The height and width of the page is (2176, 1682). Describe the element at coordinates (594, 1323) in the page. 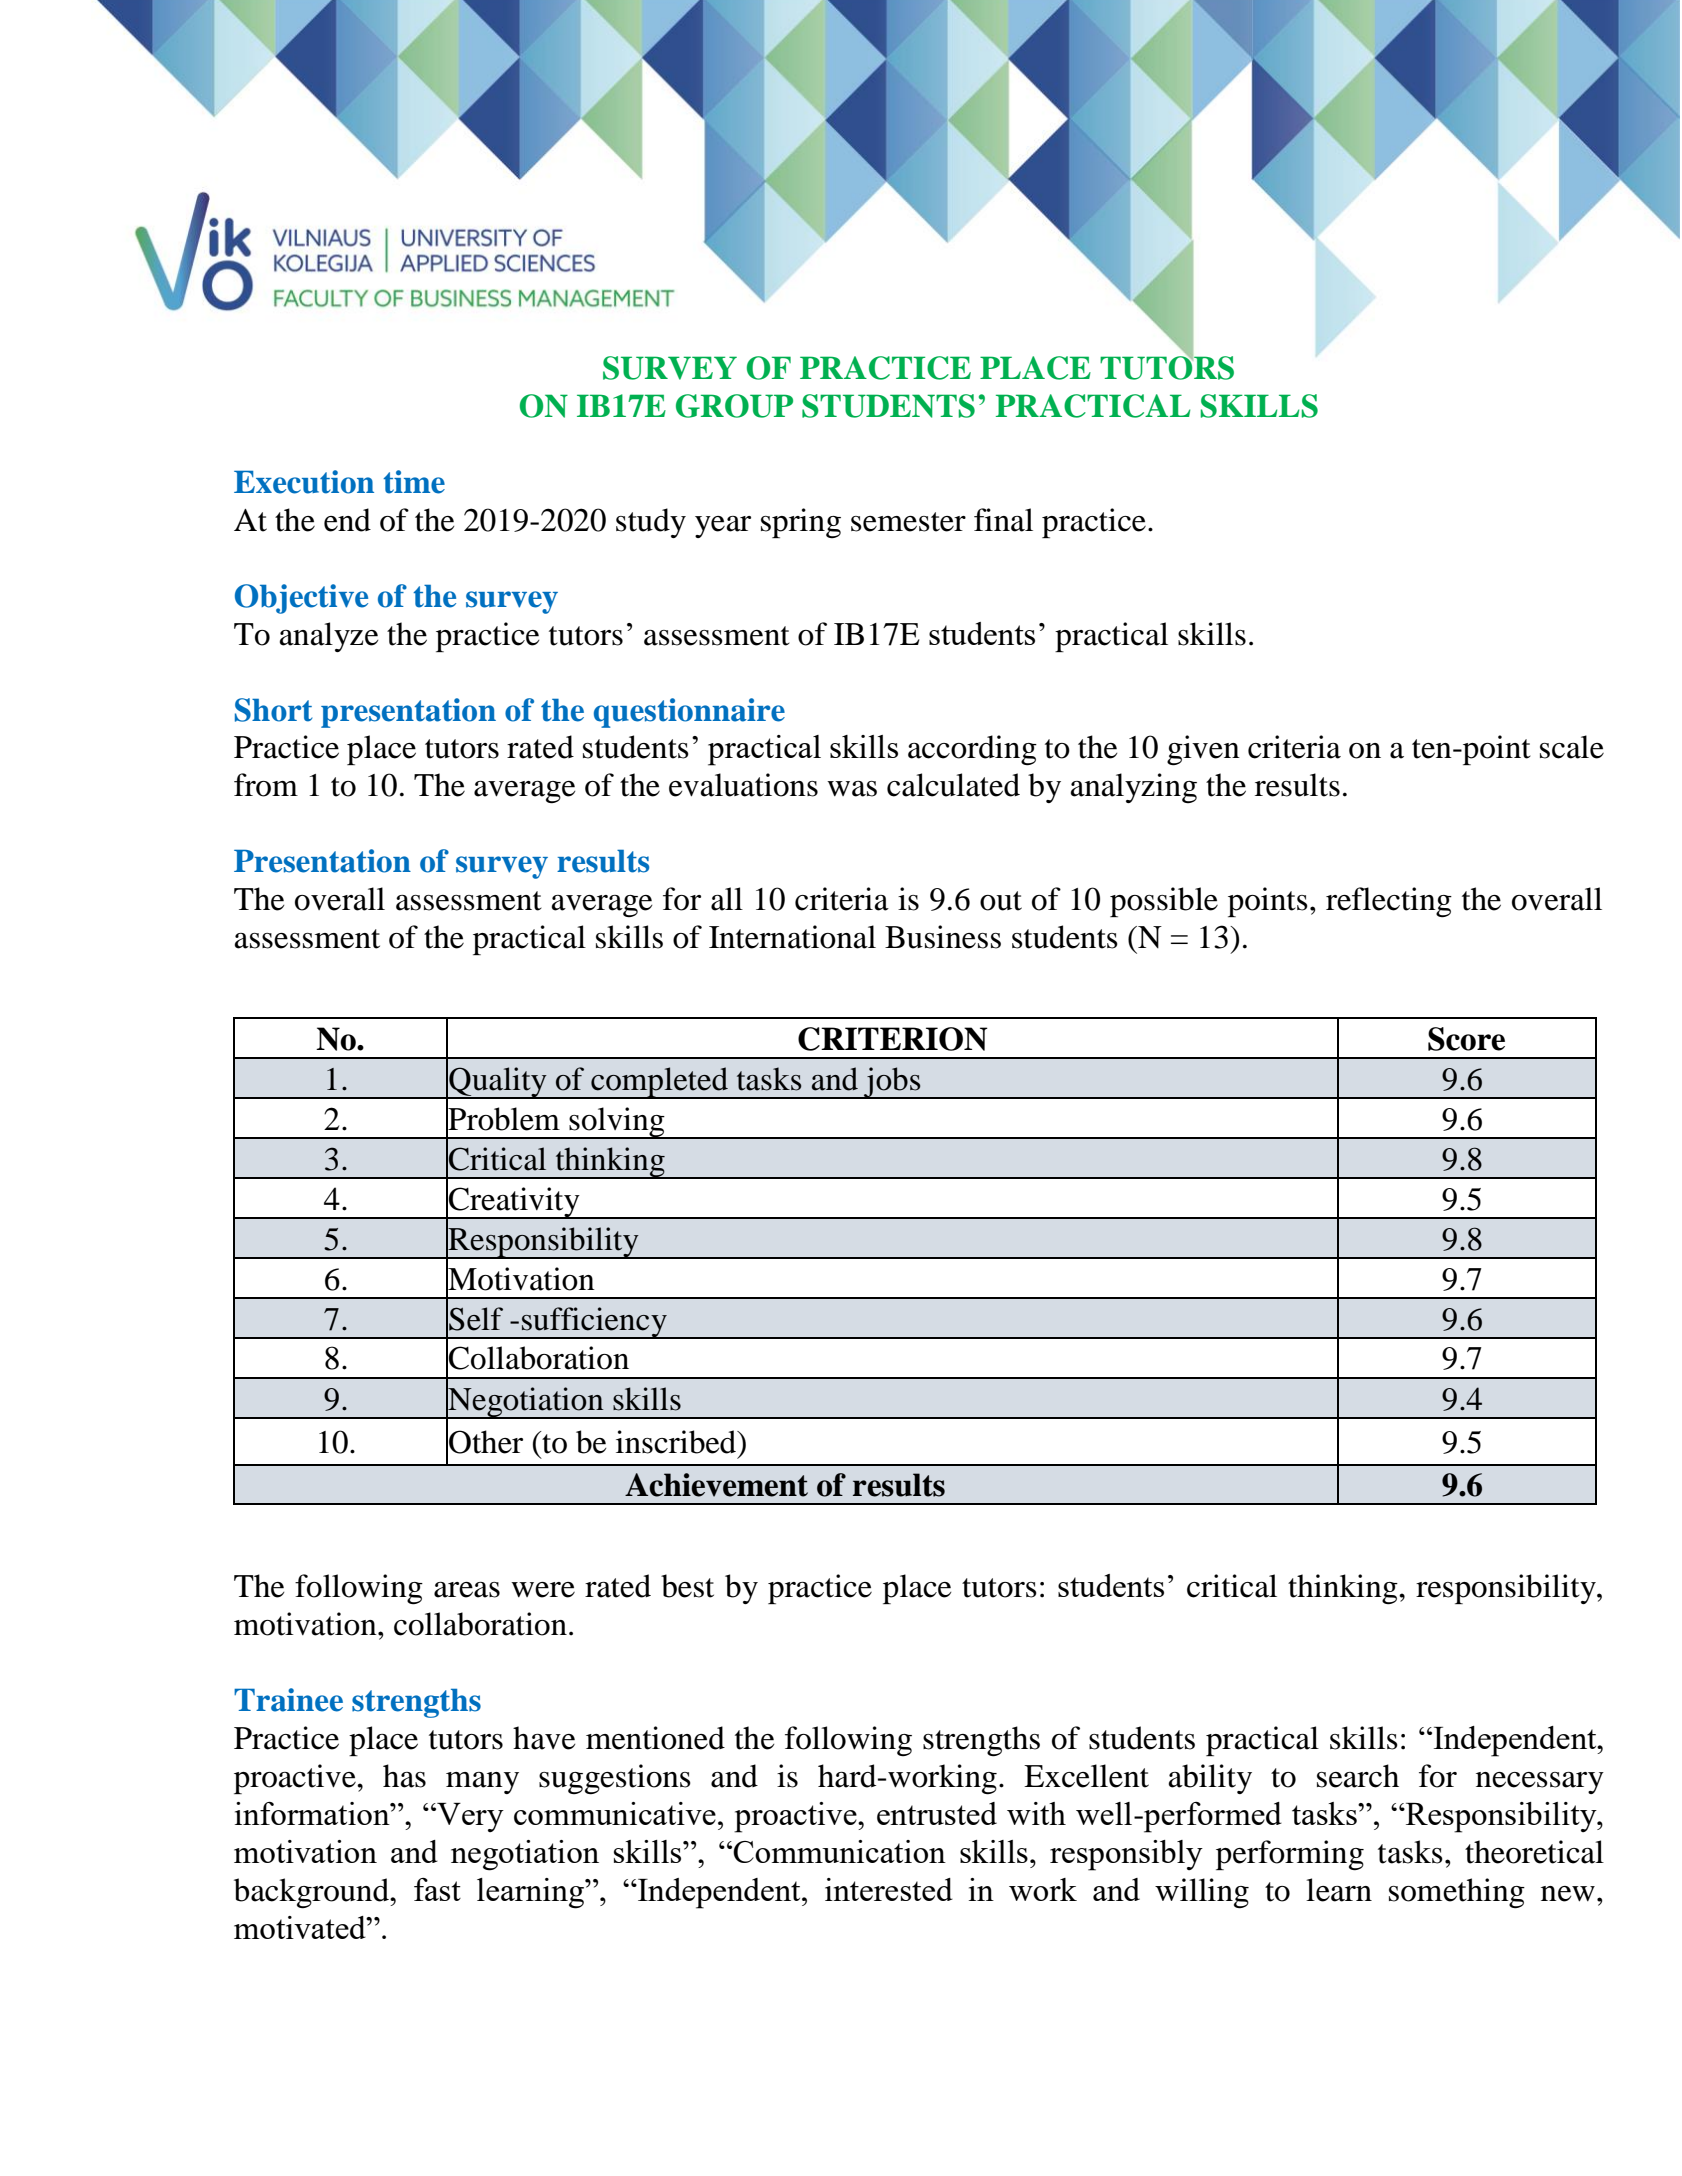

I see `sufficiency` at that location.
